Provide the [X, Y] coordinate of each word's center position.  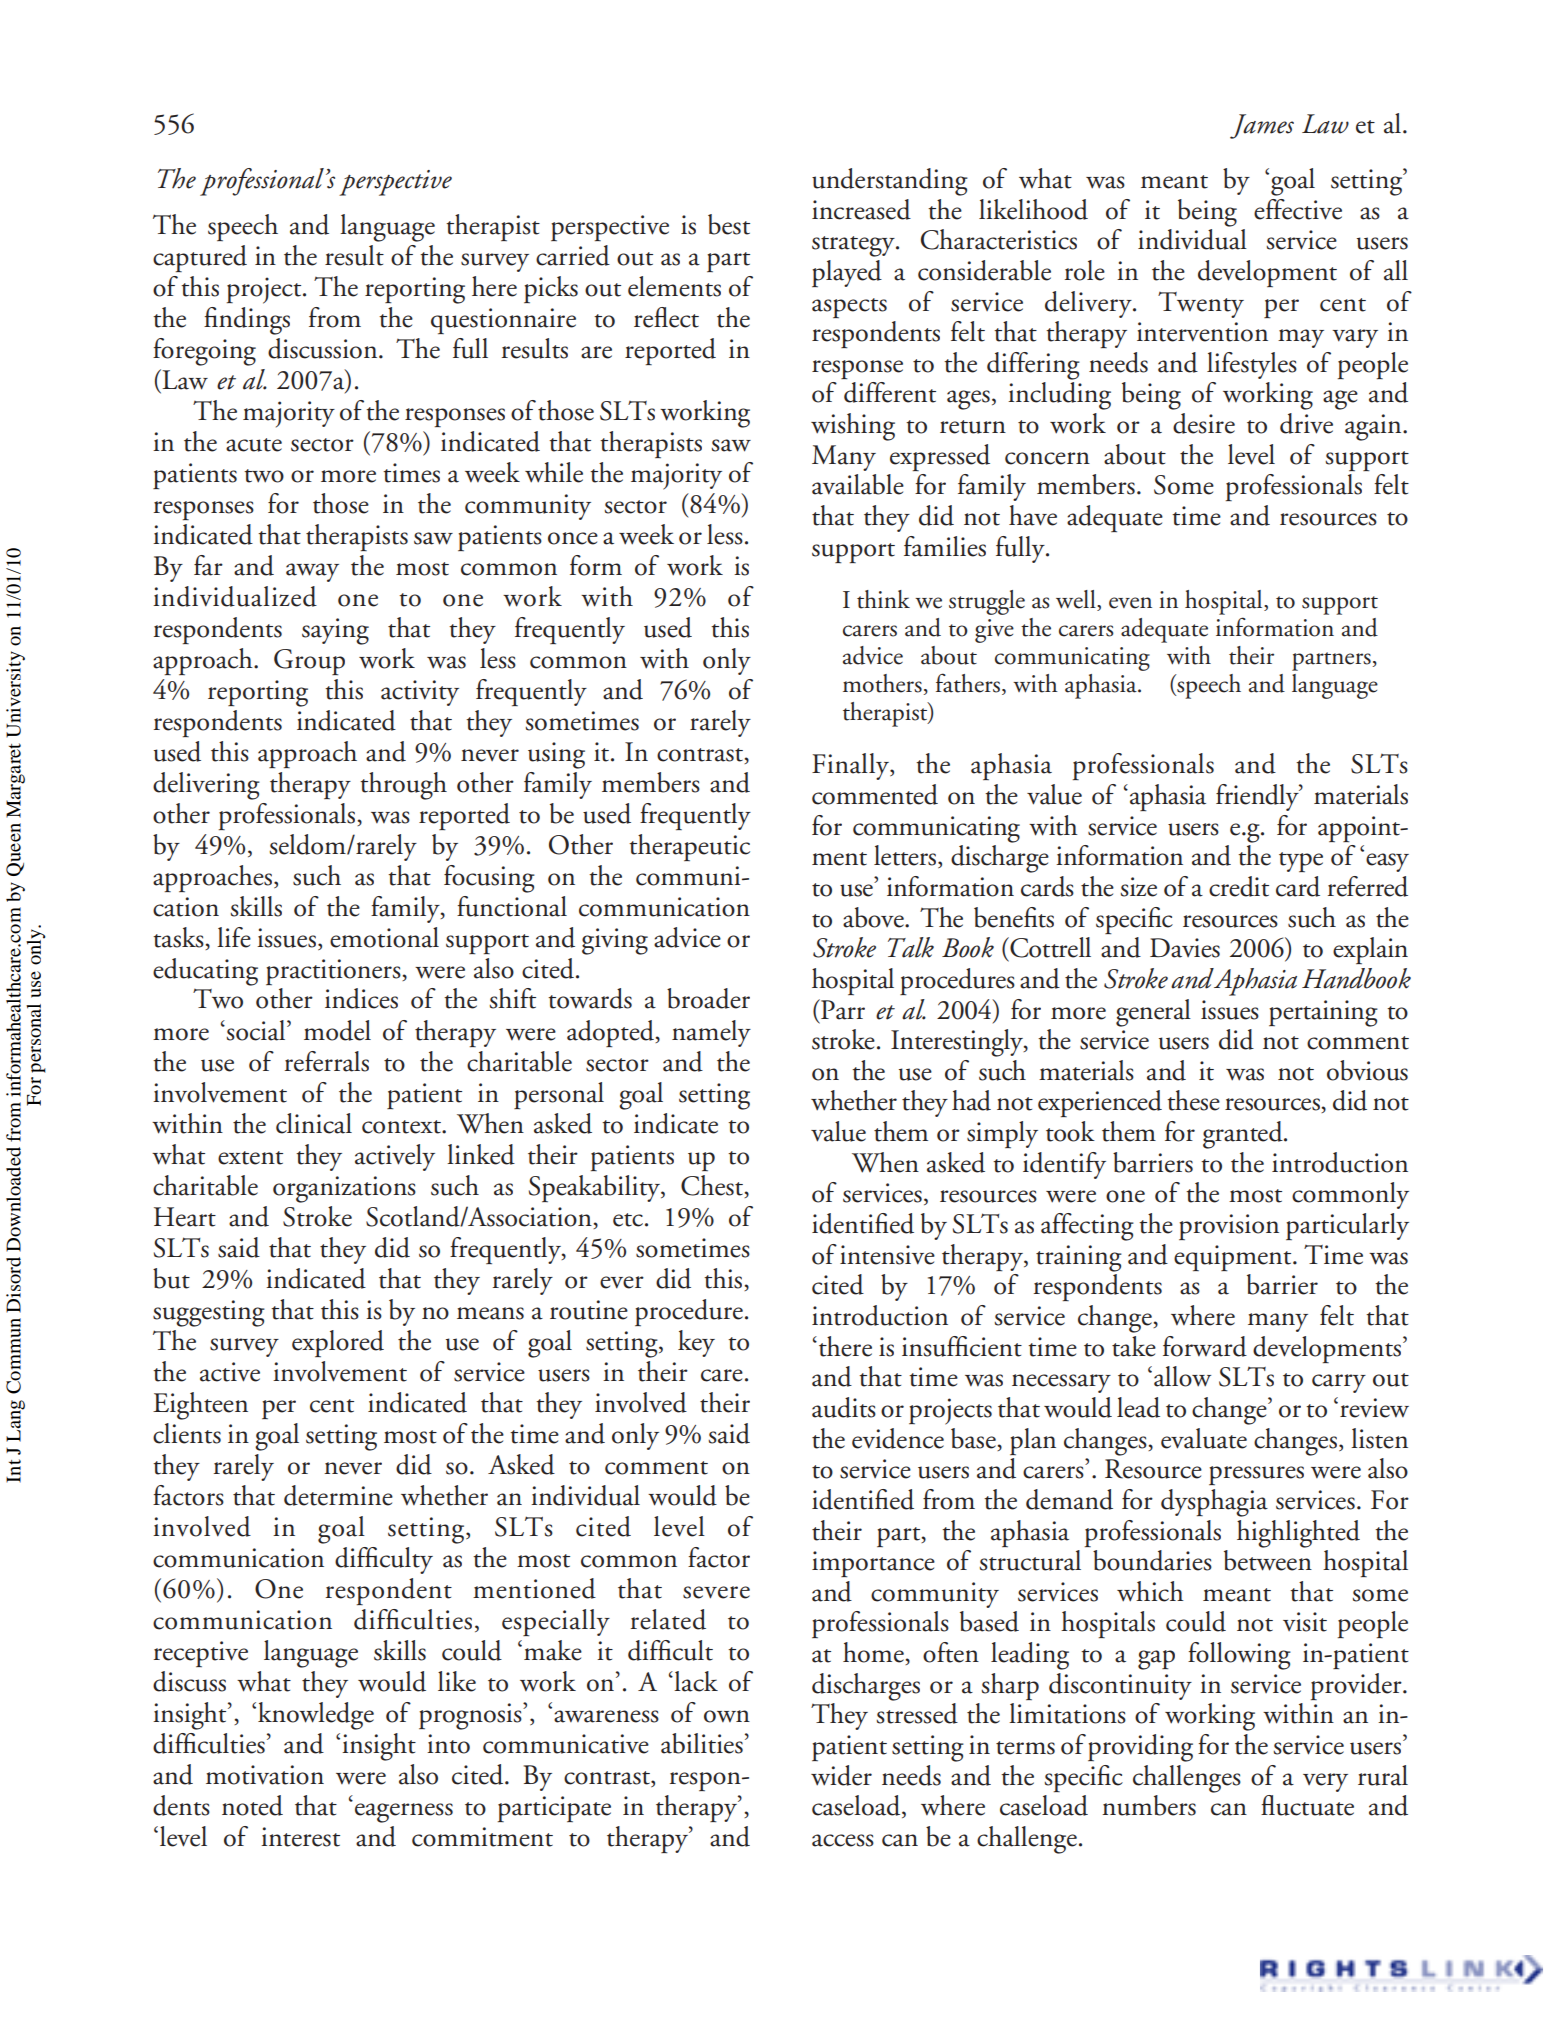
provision [1229, 1227]
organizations [344, 1189]
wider [841, 1775]
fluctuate [1307, 1805]
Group [309, 662]
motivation [265, 1775]
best [729, 224]
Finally [851, 766]
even [1130, 603]
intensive [887, 1255]
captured [200, 258]
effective [1298, 209]
